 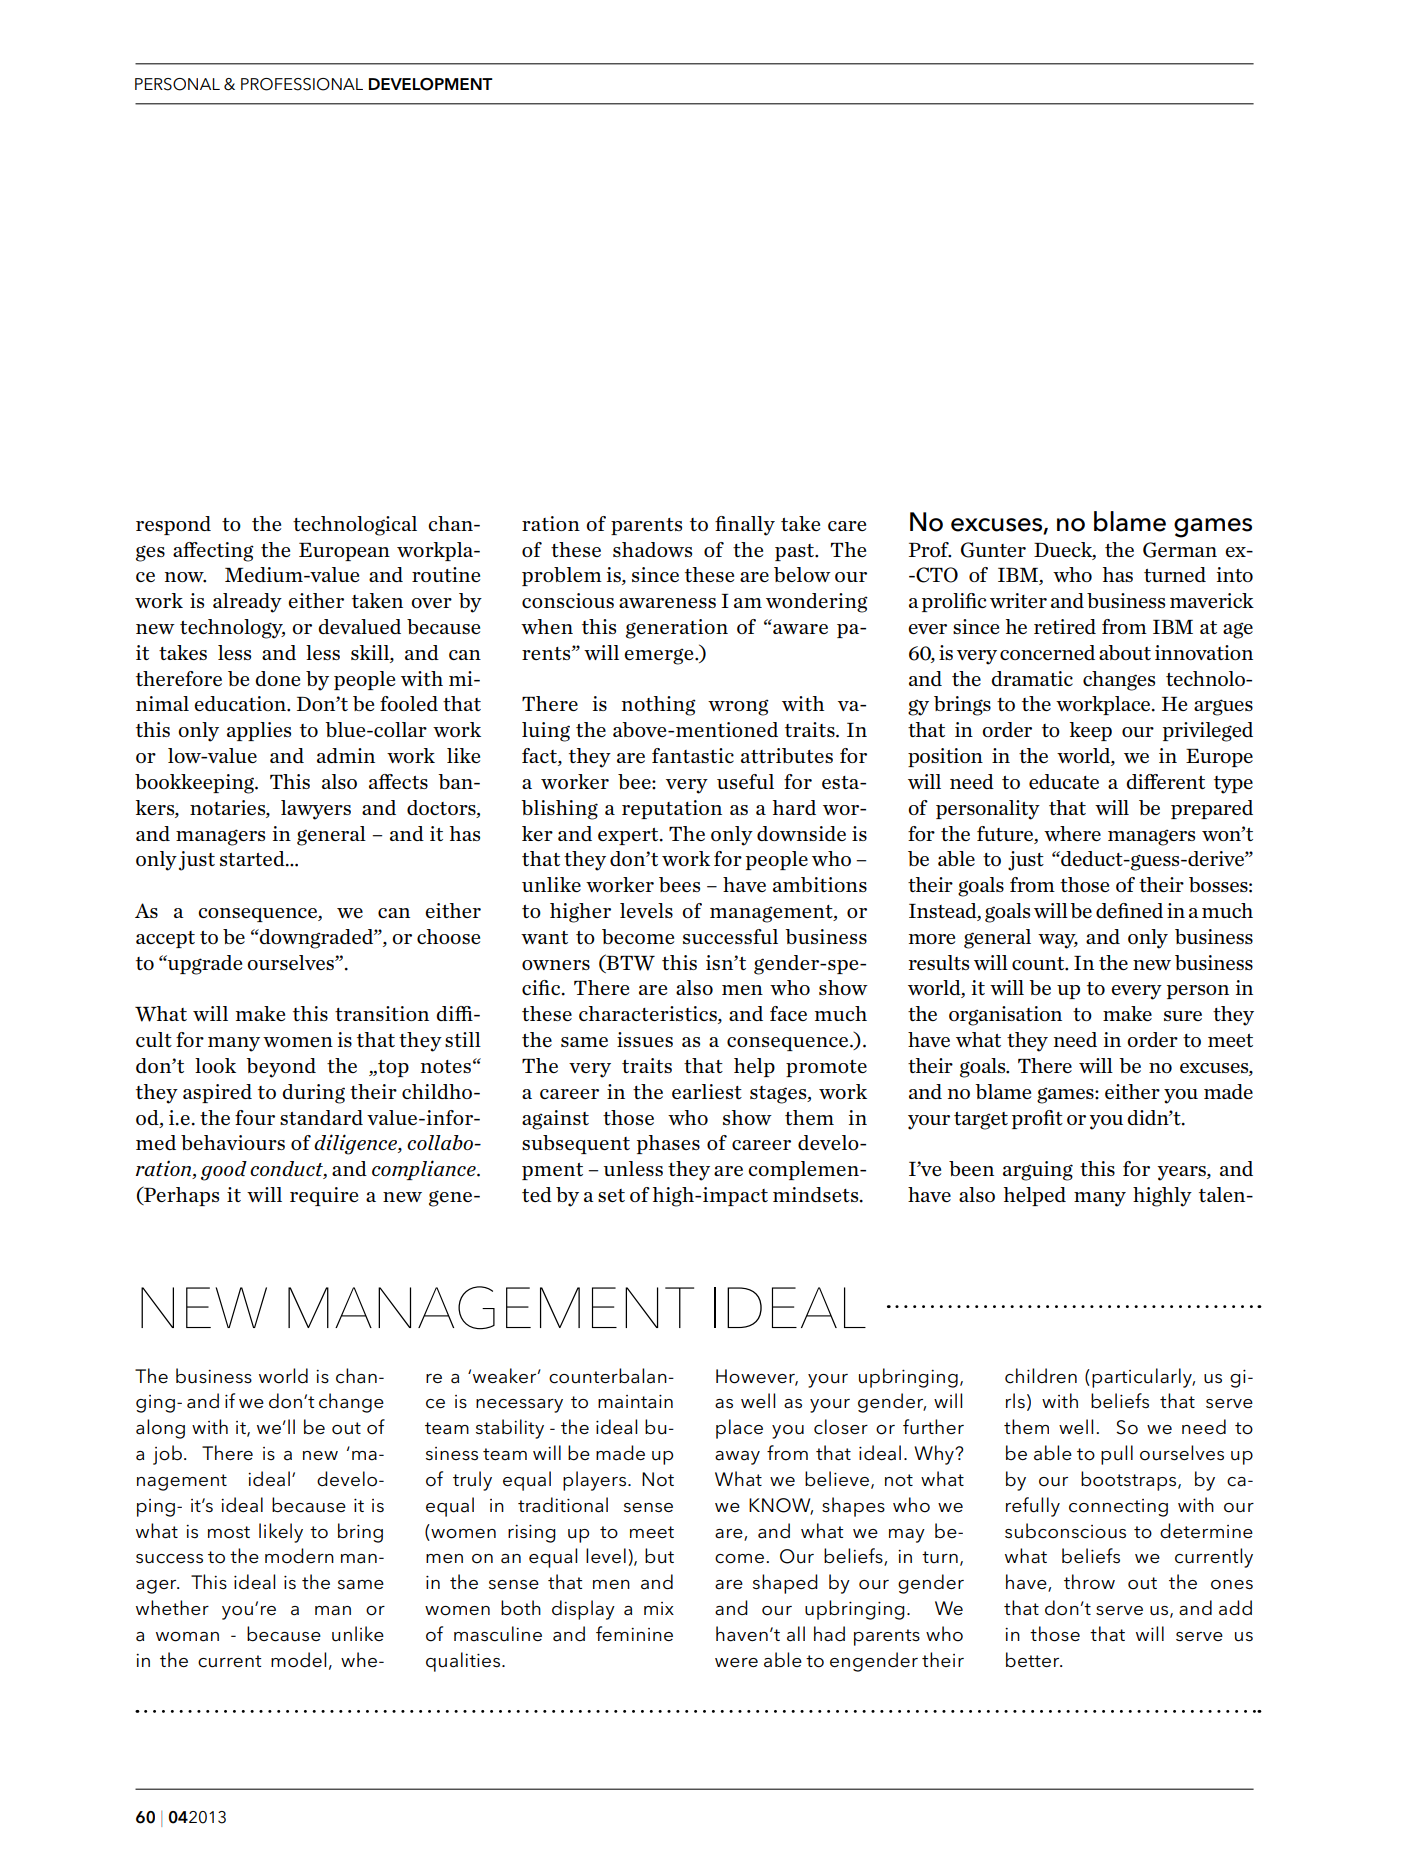 I want to click on children, so click(x=1041, y=1376).
